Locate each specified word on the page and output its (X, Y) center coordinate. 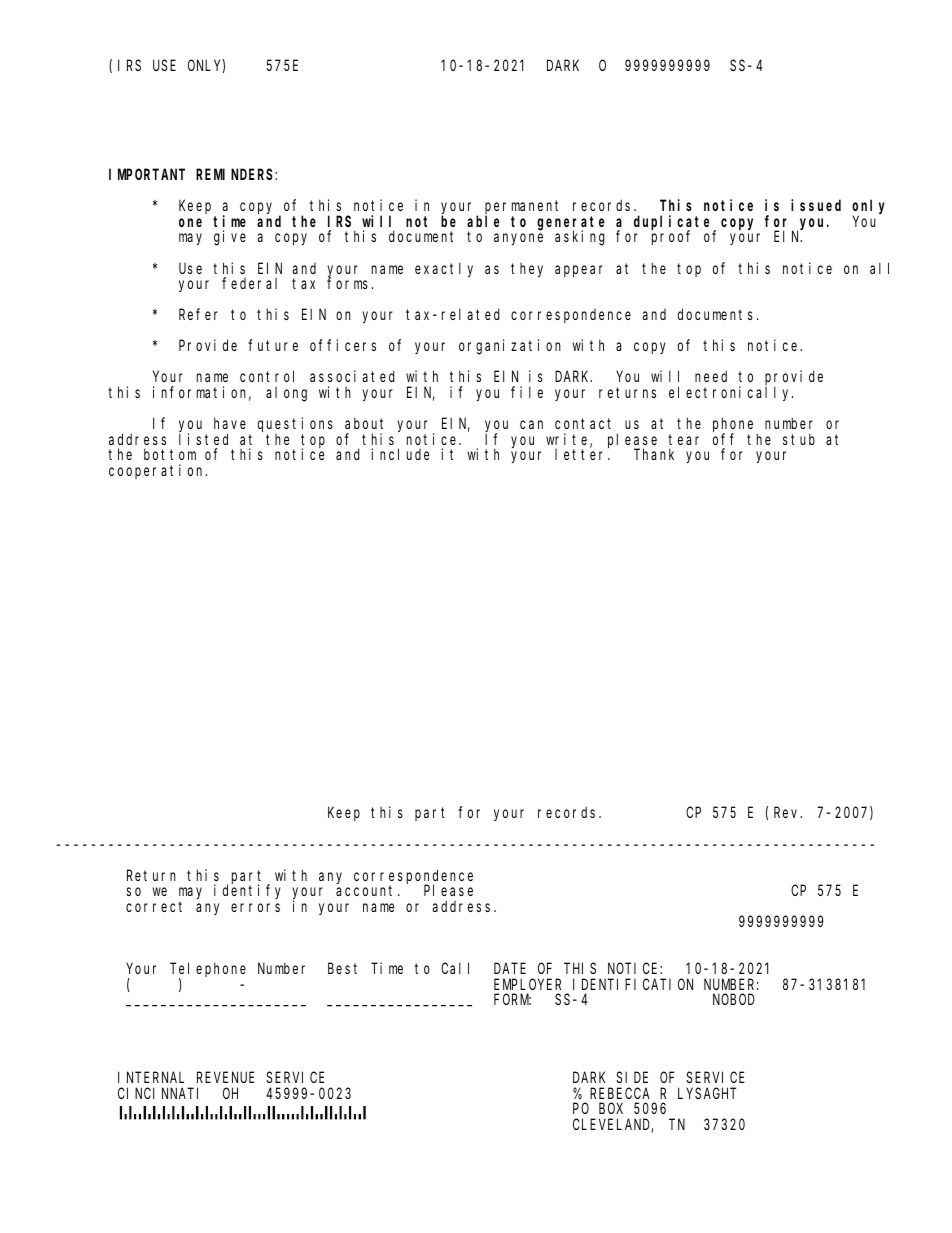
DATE (510, 968)
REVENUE (226, 1077)
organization (510, 347)
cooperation (158, 471)
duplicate (674, 223)
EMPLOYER (527, 984)
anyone (518, 239)
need (711, 376)
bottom (170, 454)
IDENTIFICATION (633, 984)
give (230, 238)
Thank (654, 454)
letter (582, 454)
